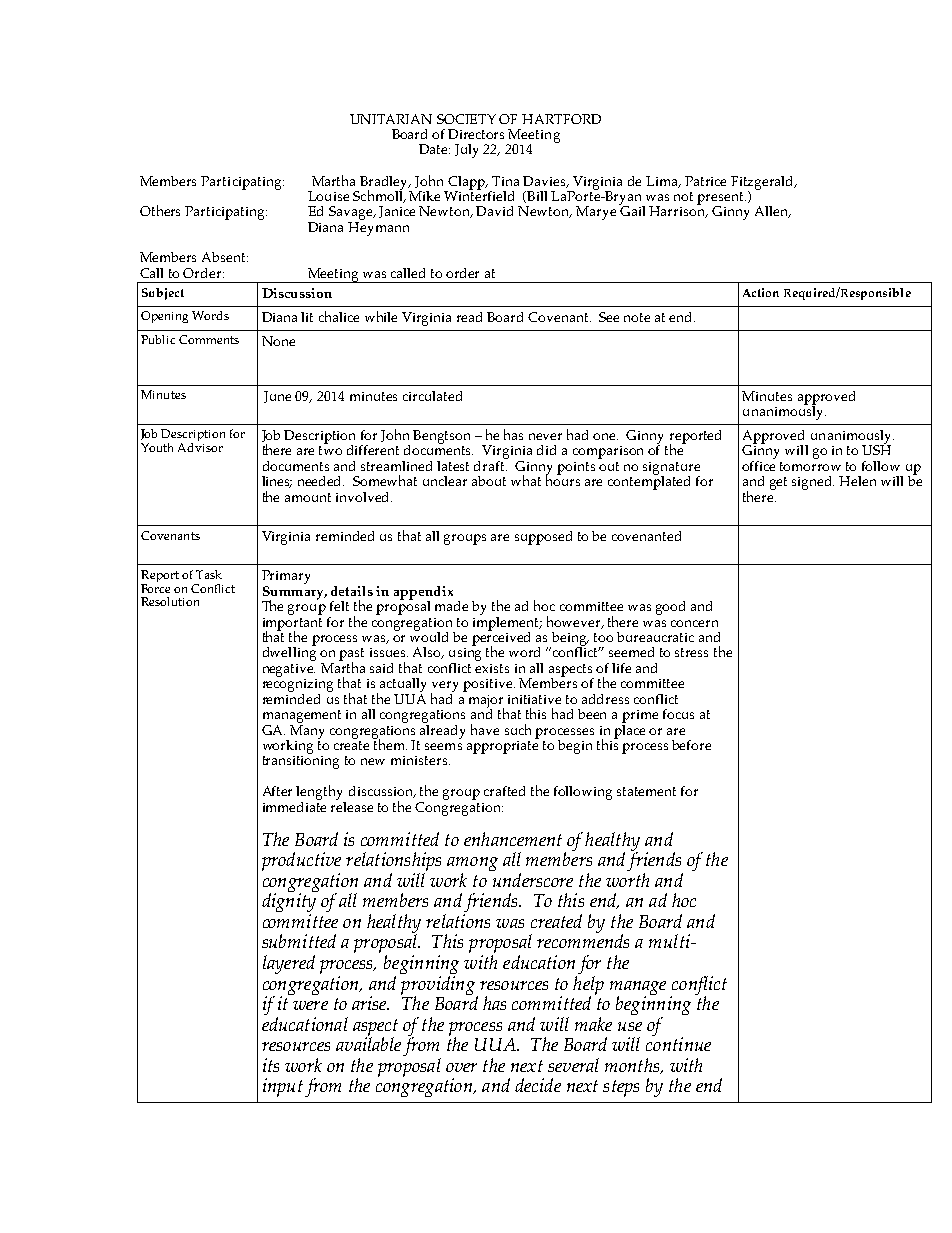 The width and height of the screenshot is (952, 1233). Describe the element at coordinates (476, 134) in the screenshot. I see `Directors` at that location.
